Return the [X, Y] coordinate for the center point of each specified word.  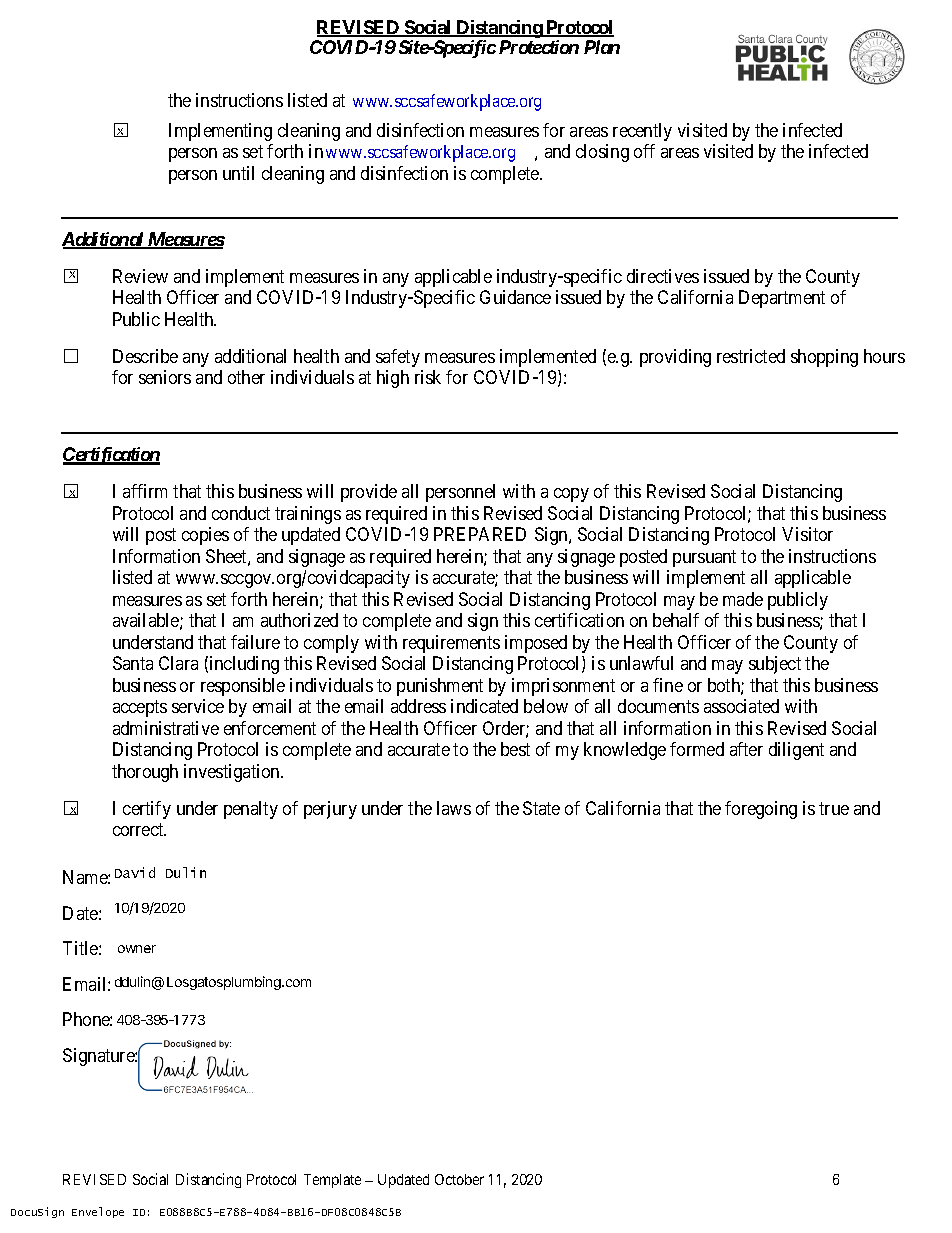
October [459, 1179]
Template [332, 1181]
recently [642, 132]
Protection [539, 47]
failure [255, 642]
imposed [536, 644]
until [238, 173]
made [743, 599]
